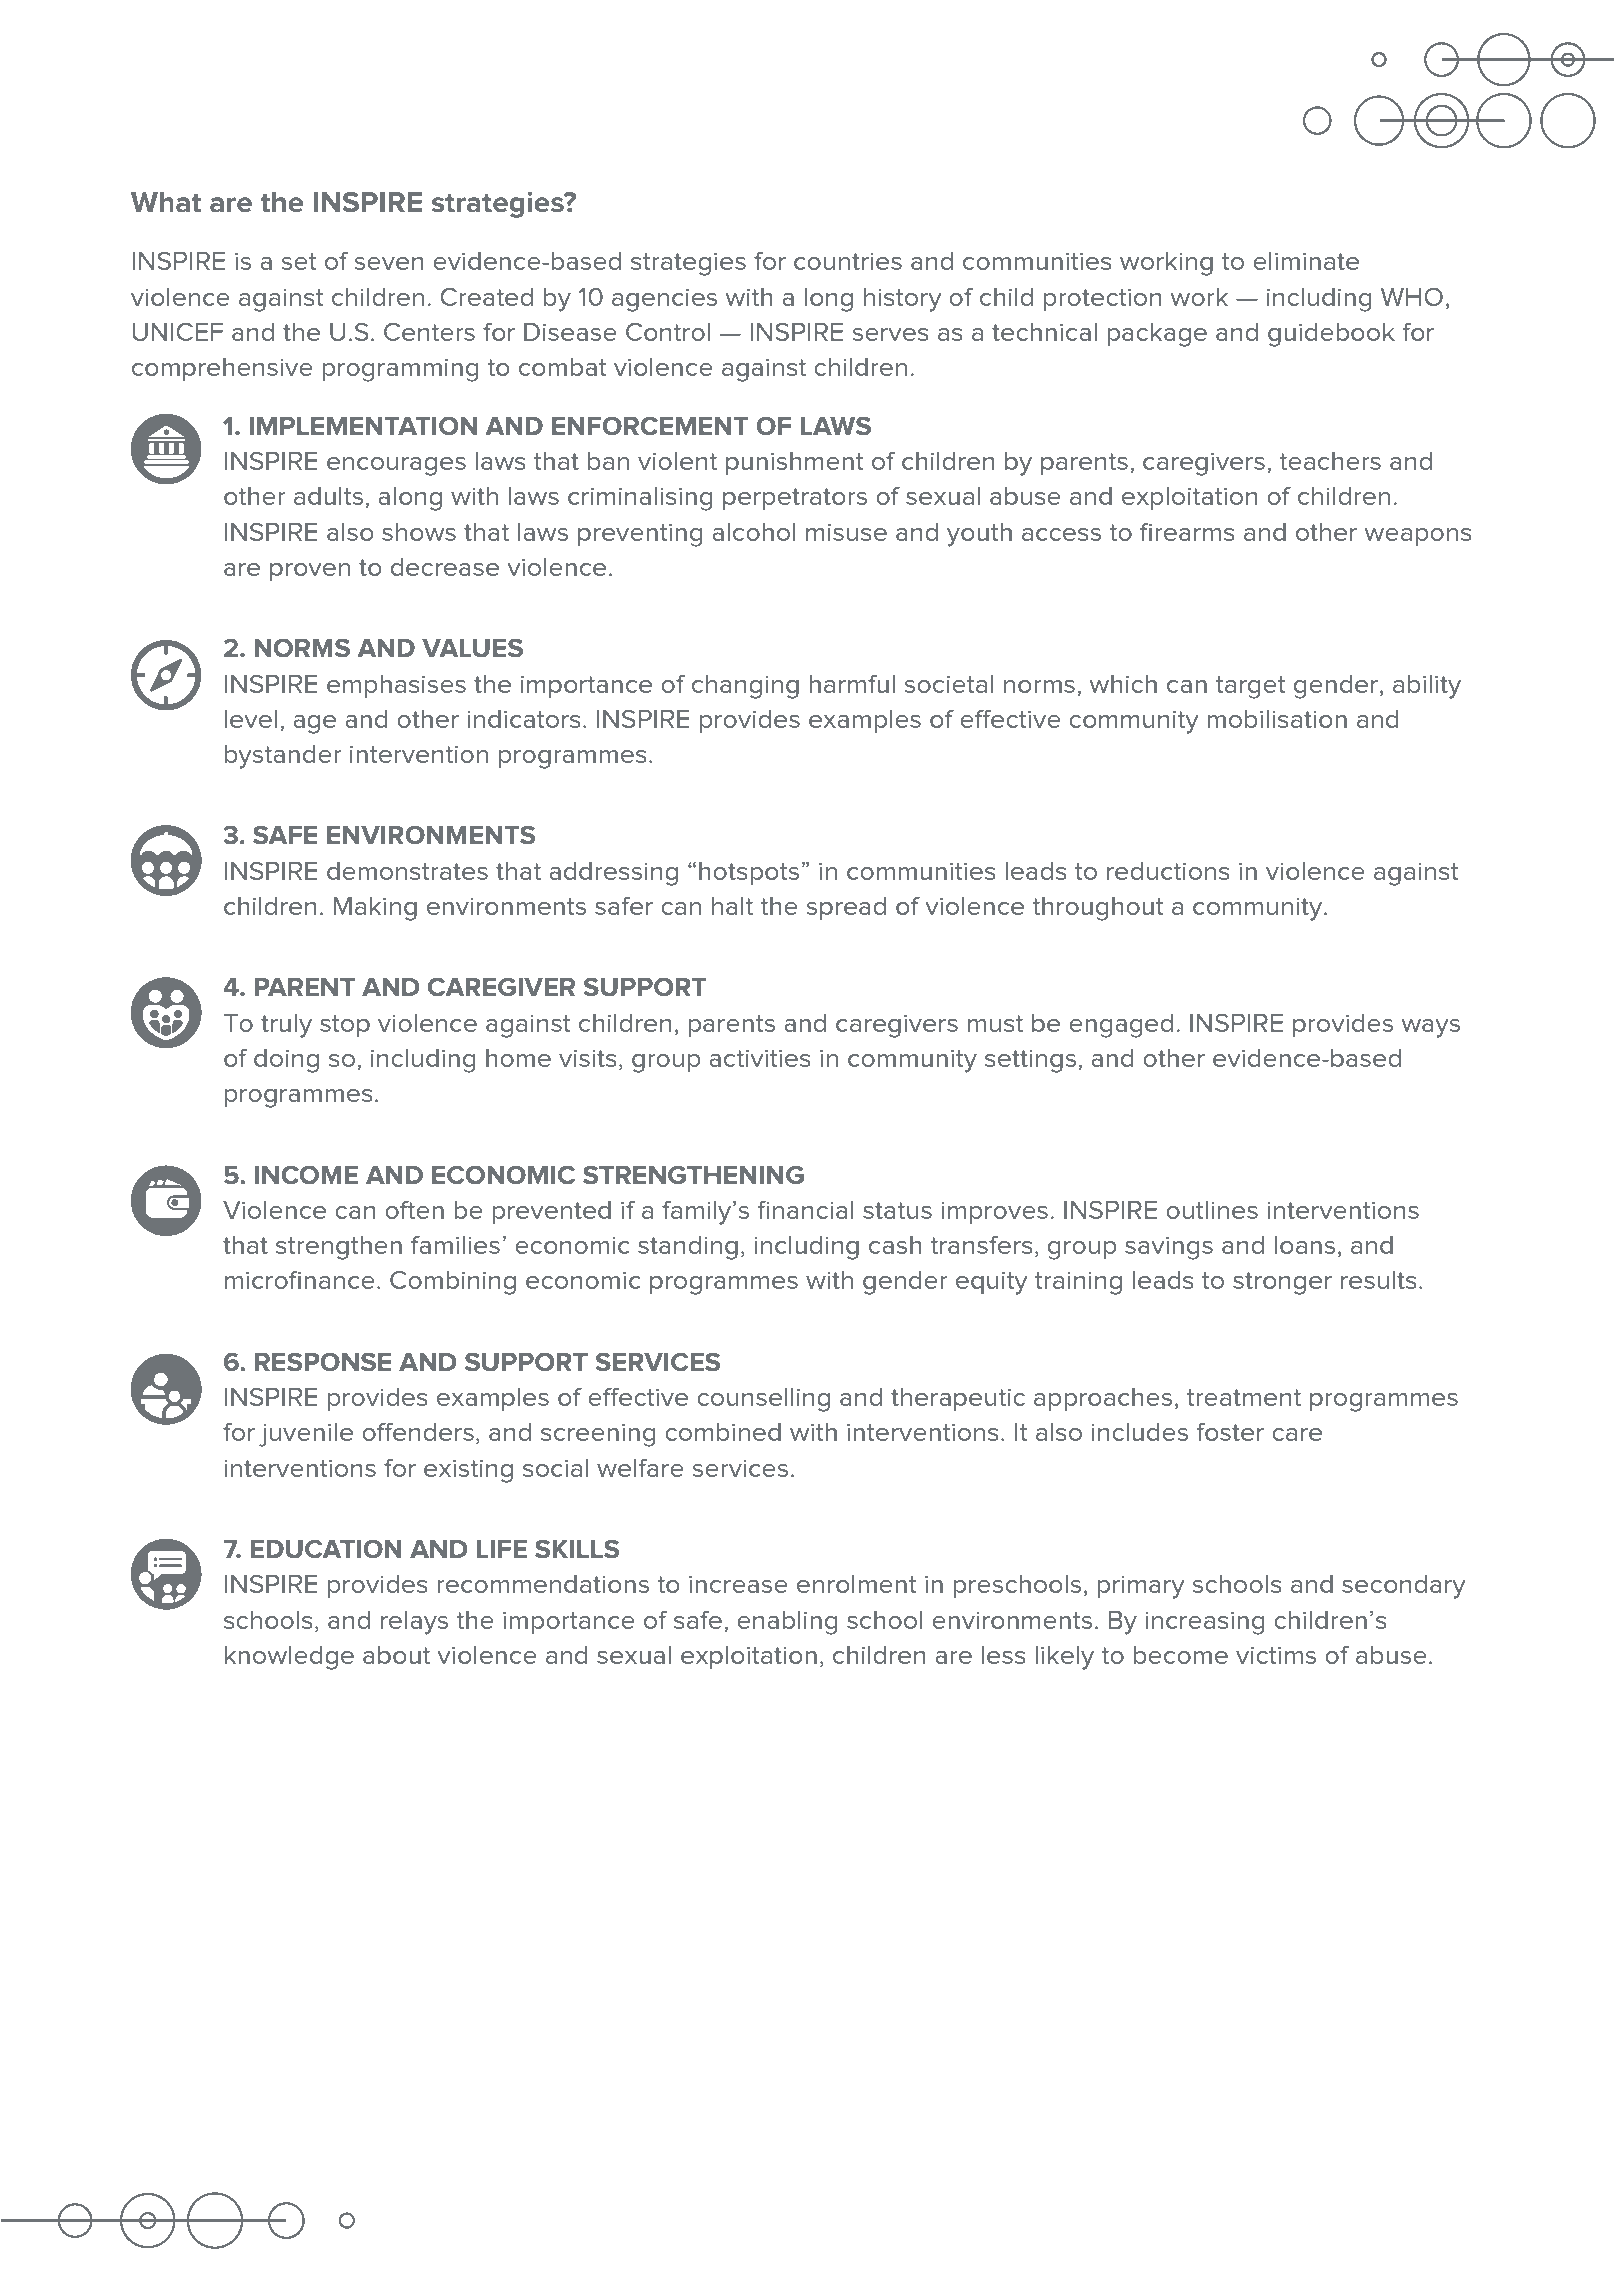 The height and width of the document is (2284, 1615). What do you see at coordinates (1168, 871) in the document?
I see `reductions` at bounding box center [1168, 871].
